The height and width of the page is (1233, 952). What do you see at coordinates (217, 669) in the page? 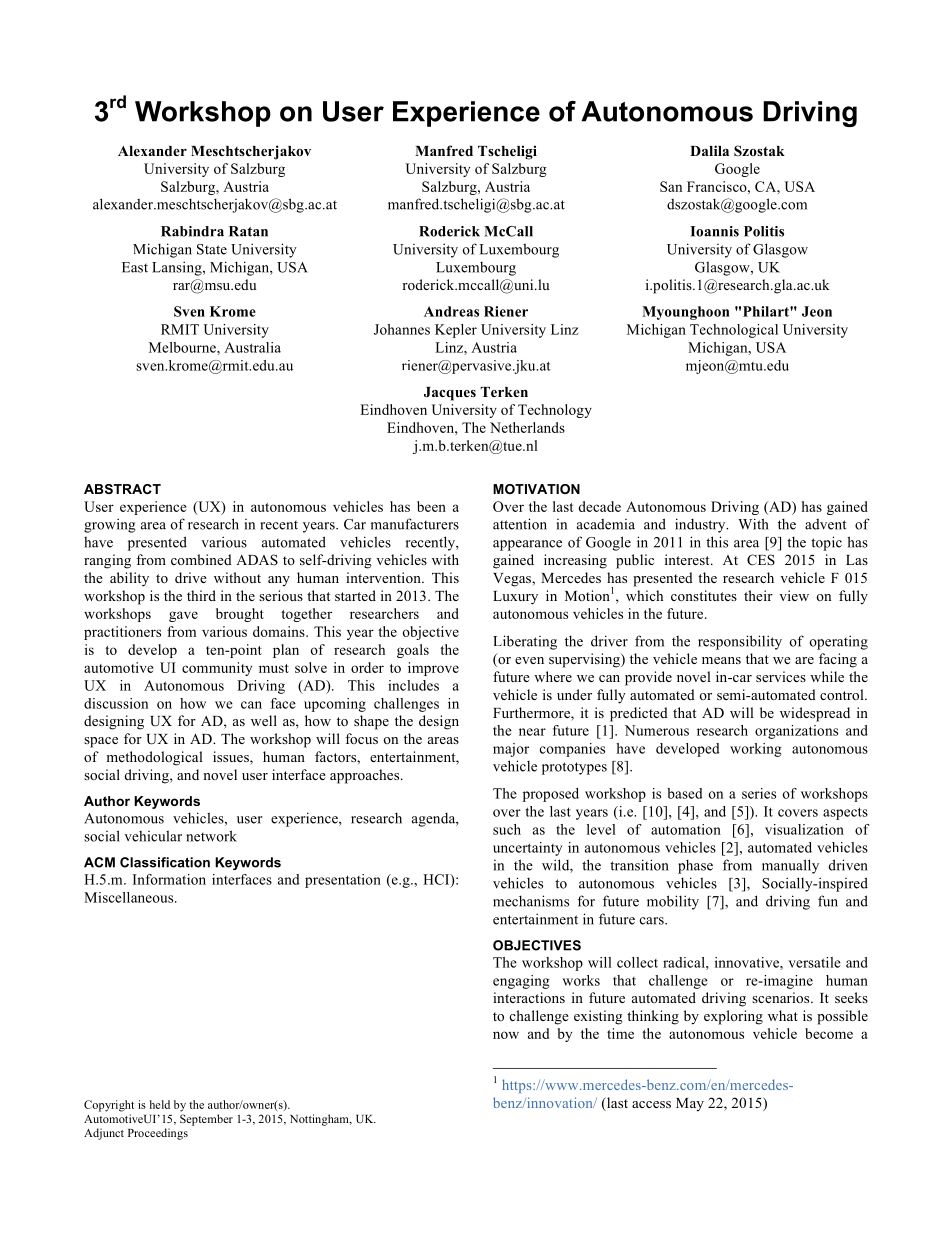
I see `community` at bounding box center [217, 669].
